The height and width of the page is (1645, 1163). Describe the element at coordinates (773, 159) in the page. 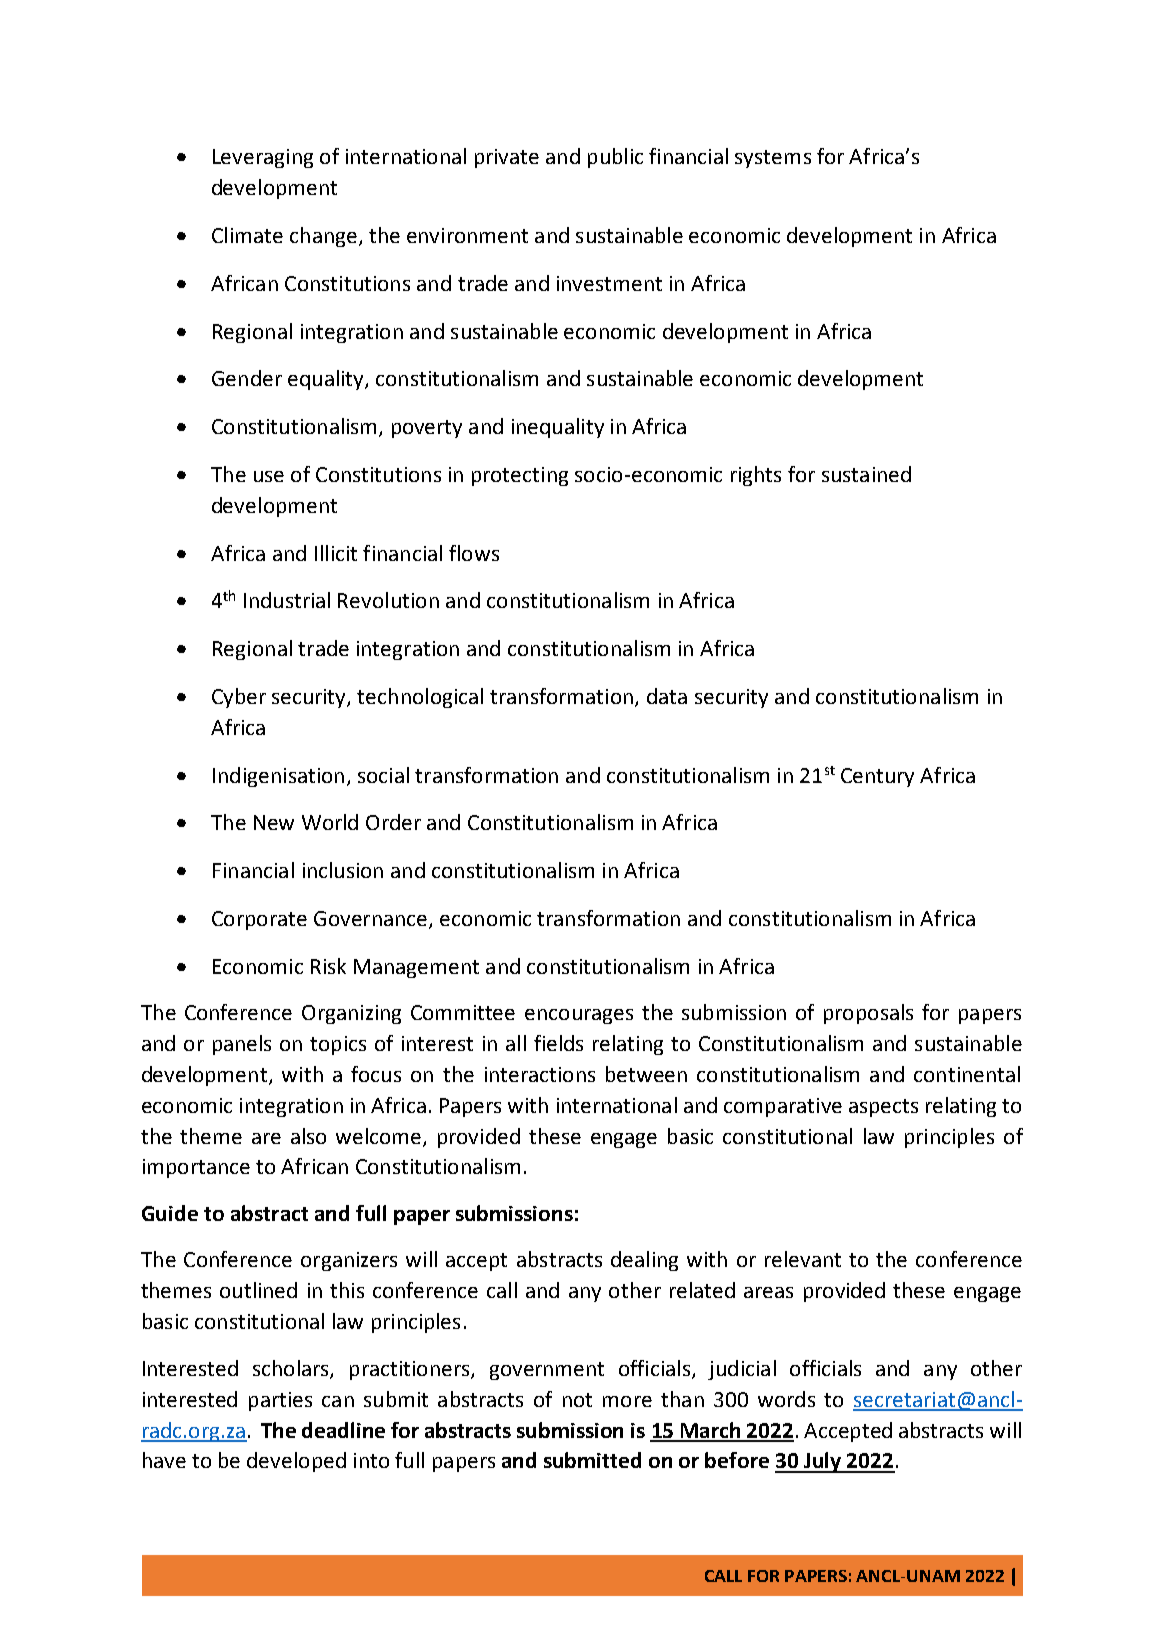

I see `systems` at that location.
